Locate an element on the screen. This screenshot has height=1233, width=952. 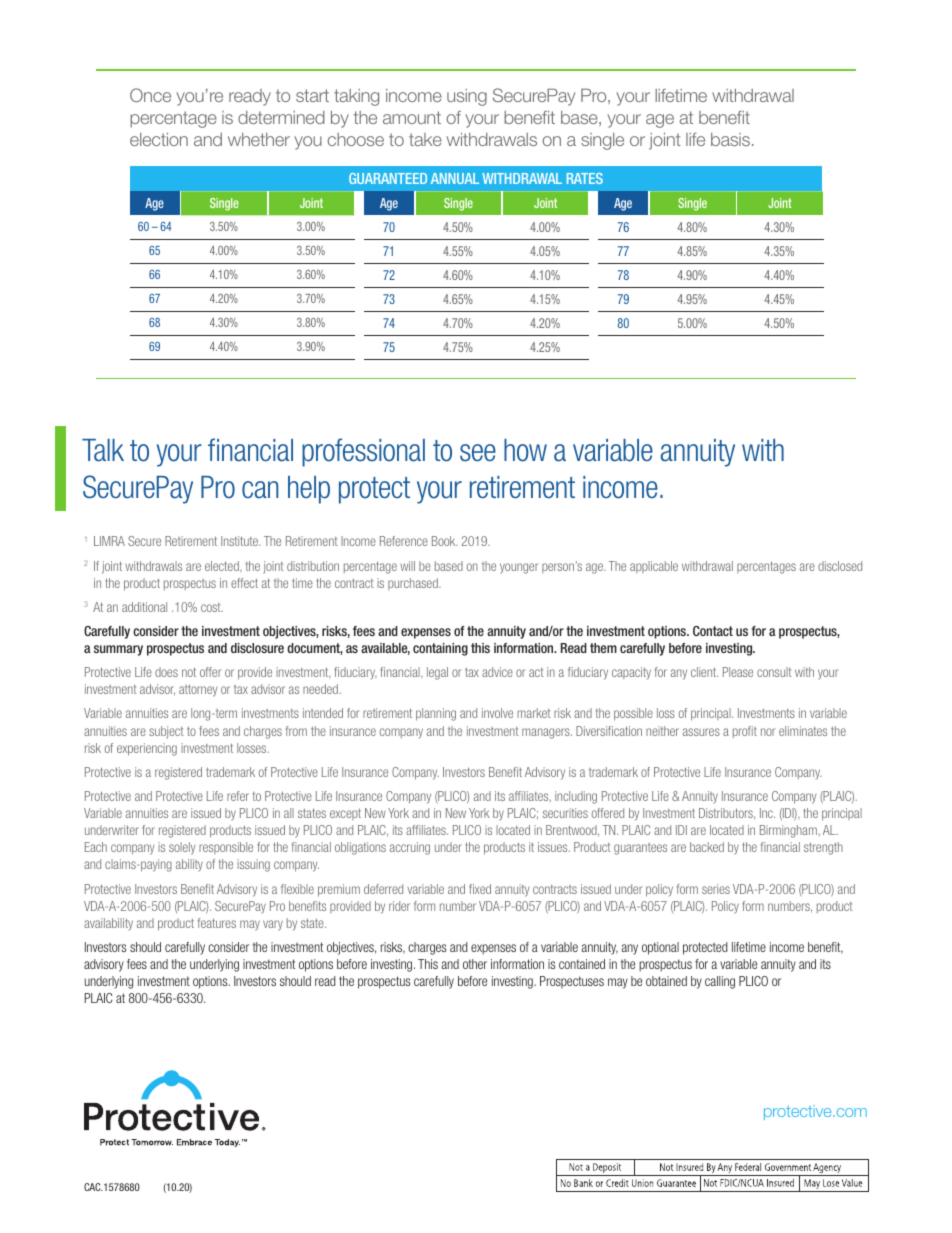
election is located at coordinates (159, 139).
